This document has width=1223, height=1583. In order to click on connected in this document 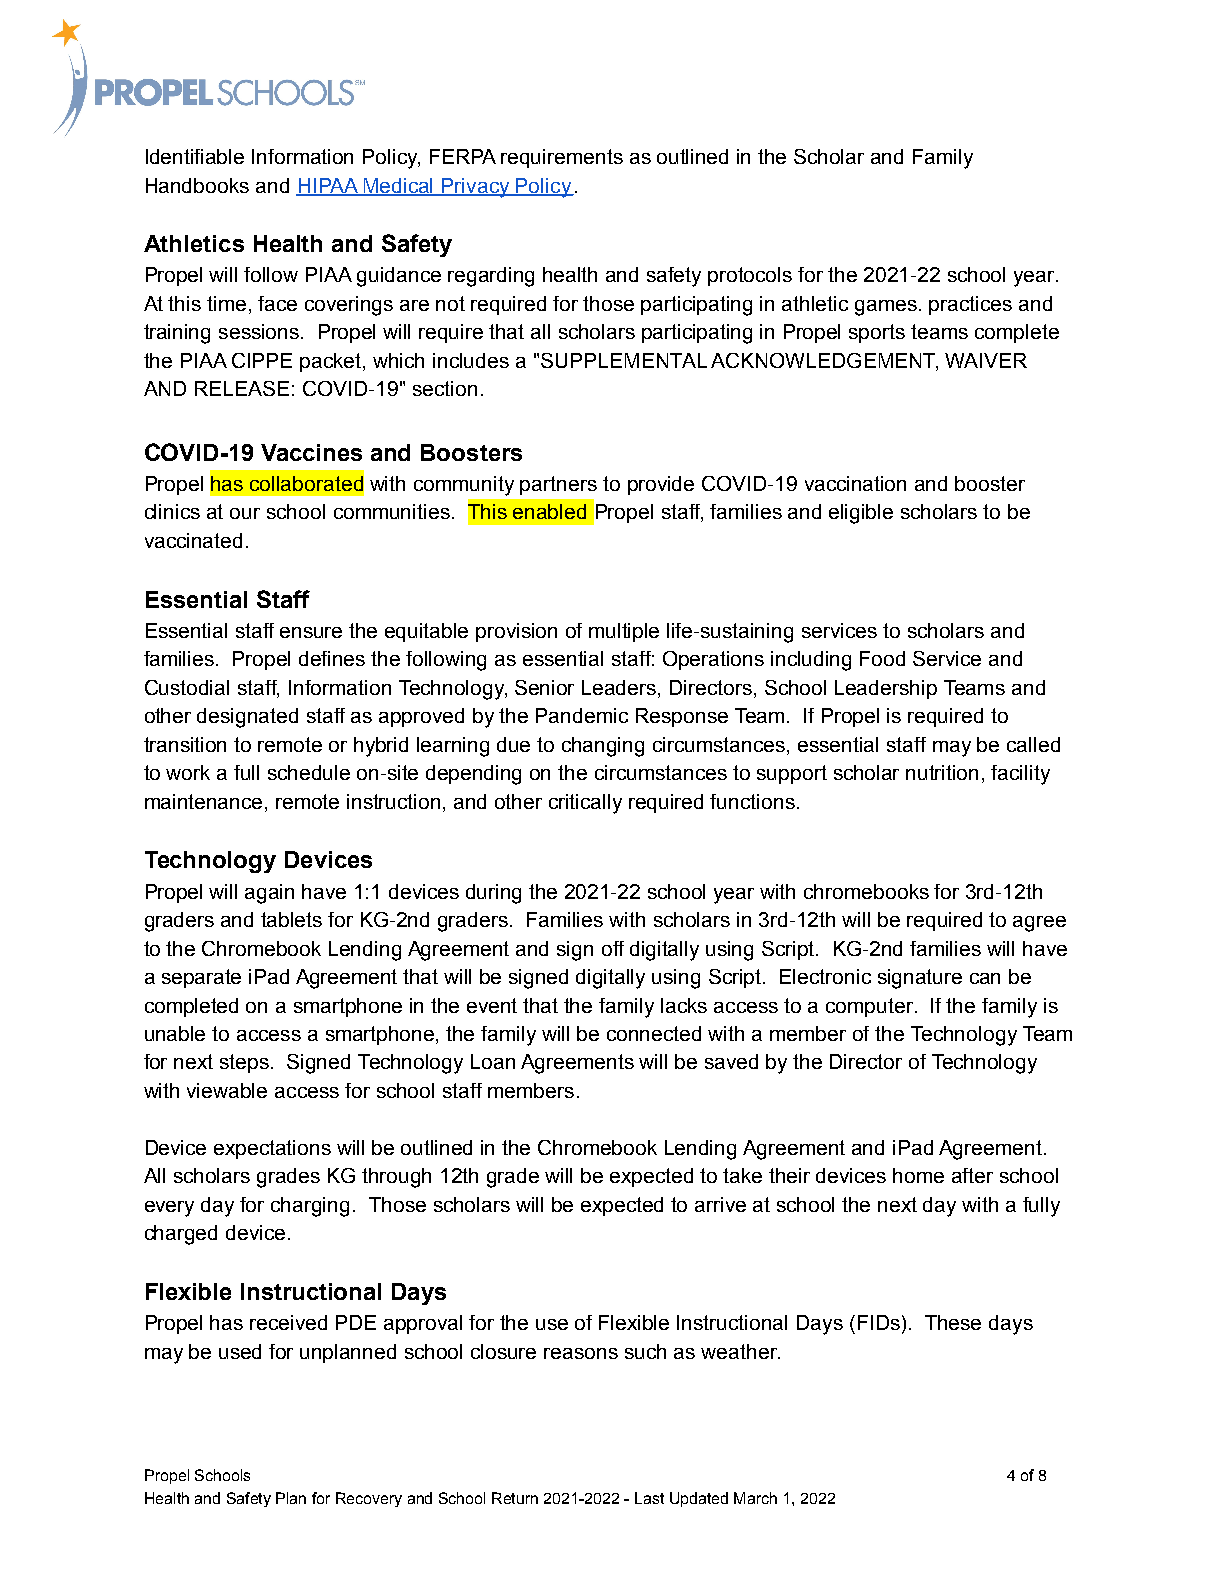, I will do `click(654, 1033)`.
